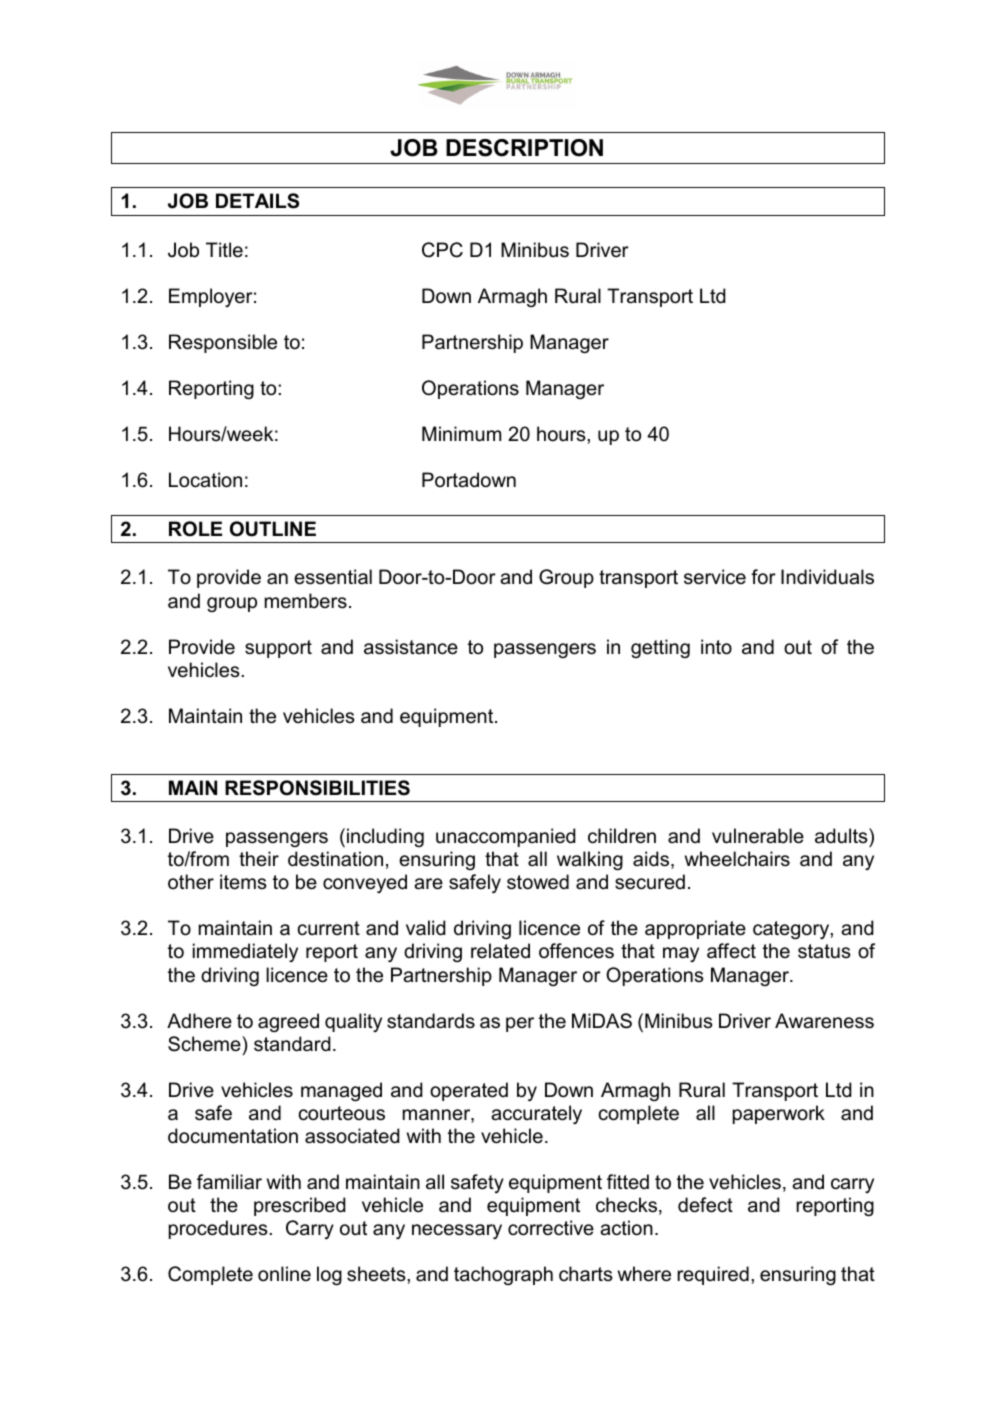  What do you see at coordinates (524, 148) in the screenshot?
I see `DESCRIPTION` at bounding box center [524, 148].
